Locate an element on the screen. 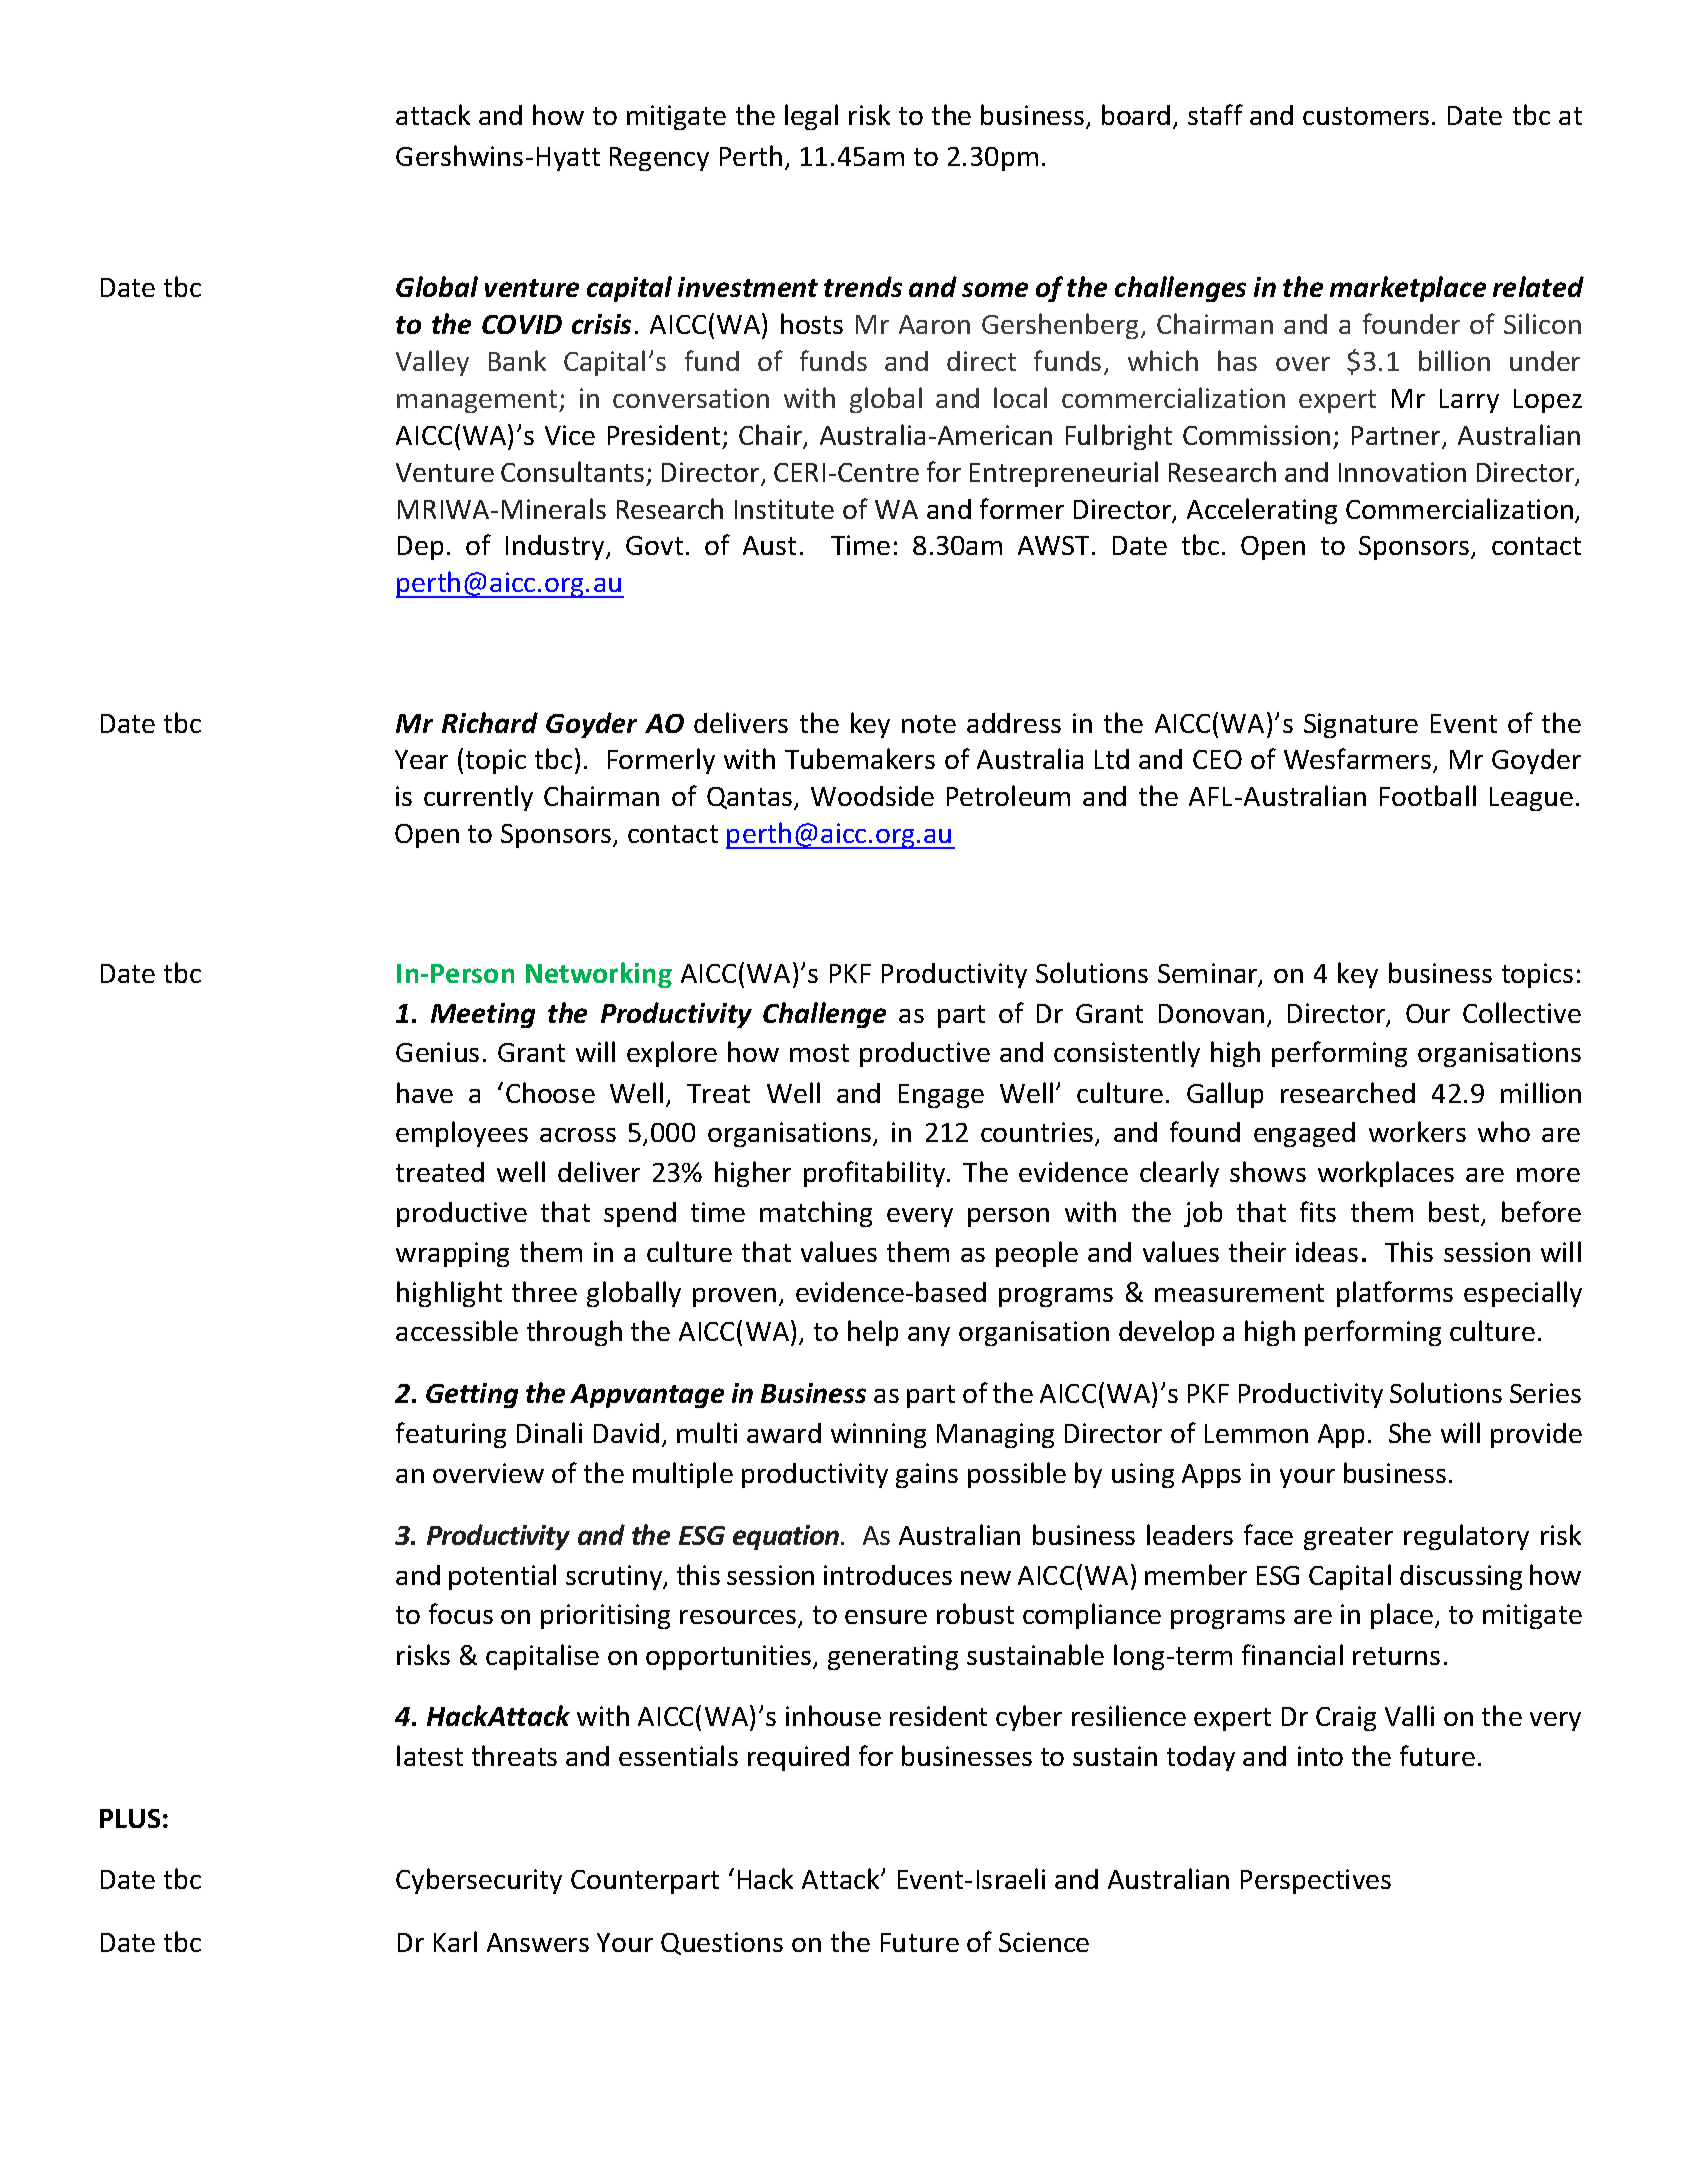  matching is located at coordinates (816, 1214).
